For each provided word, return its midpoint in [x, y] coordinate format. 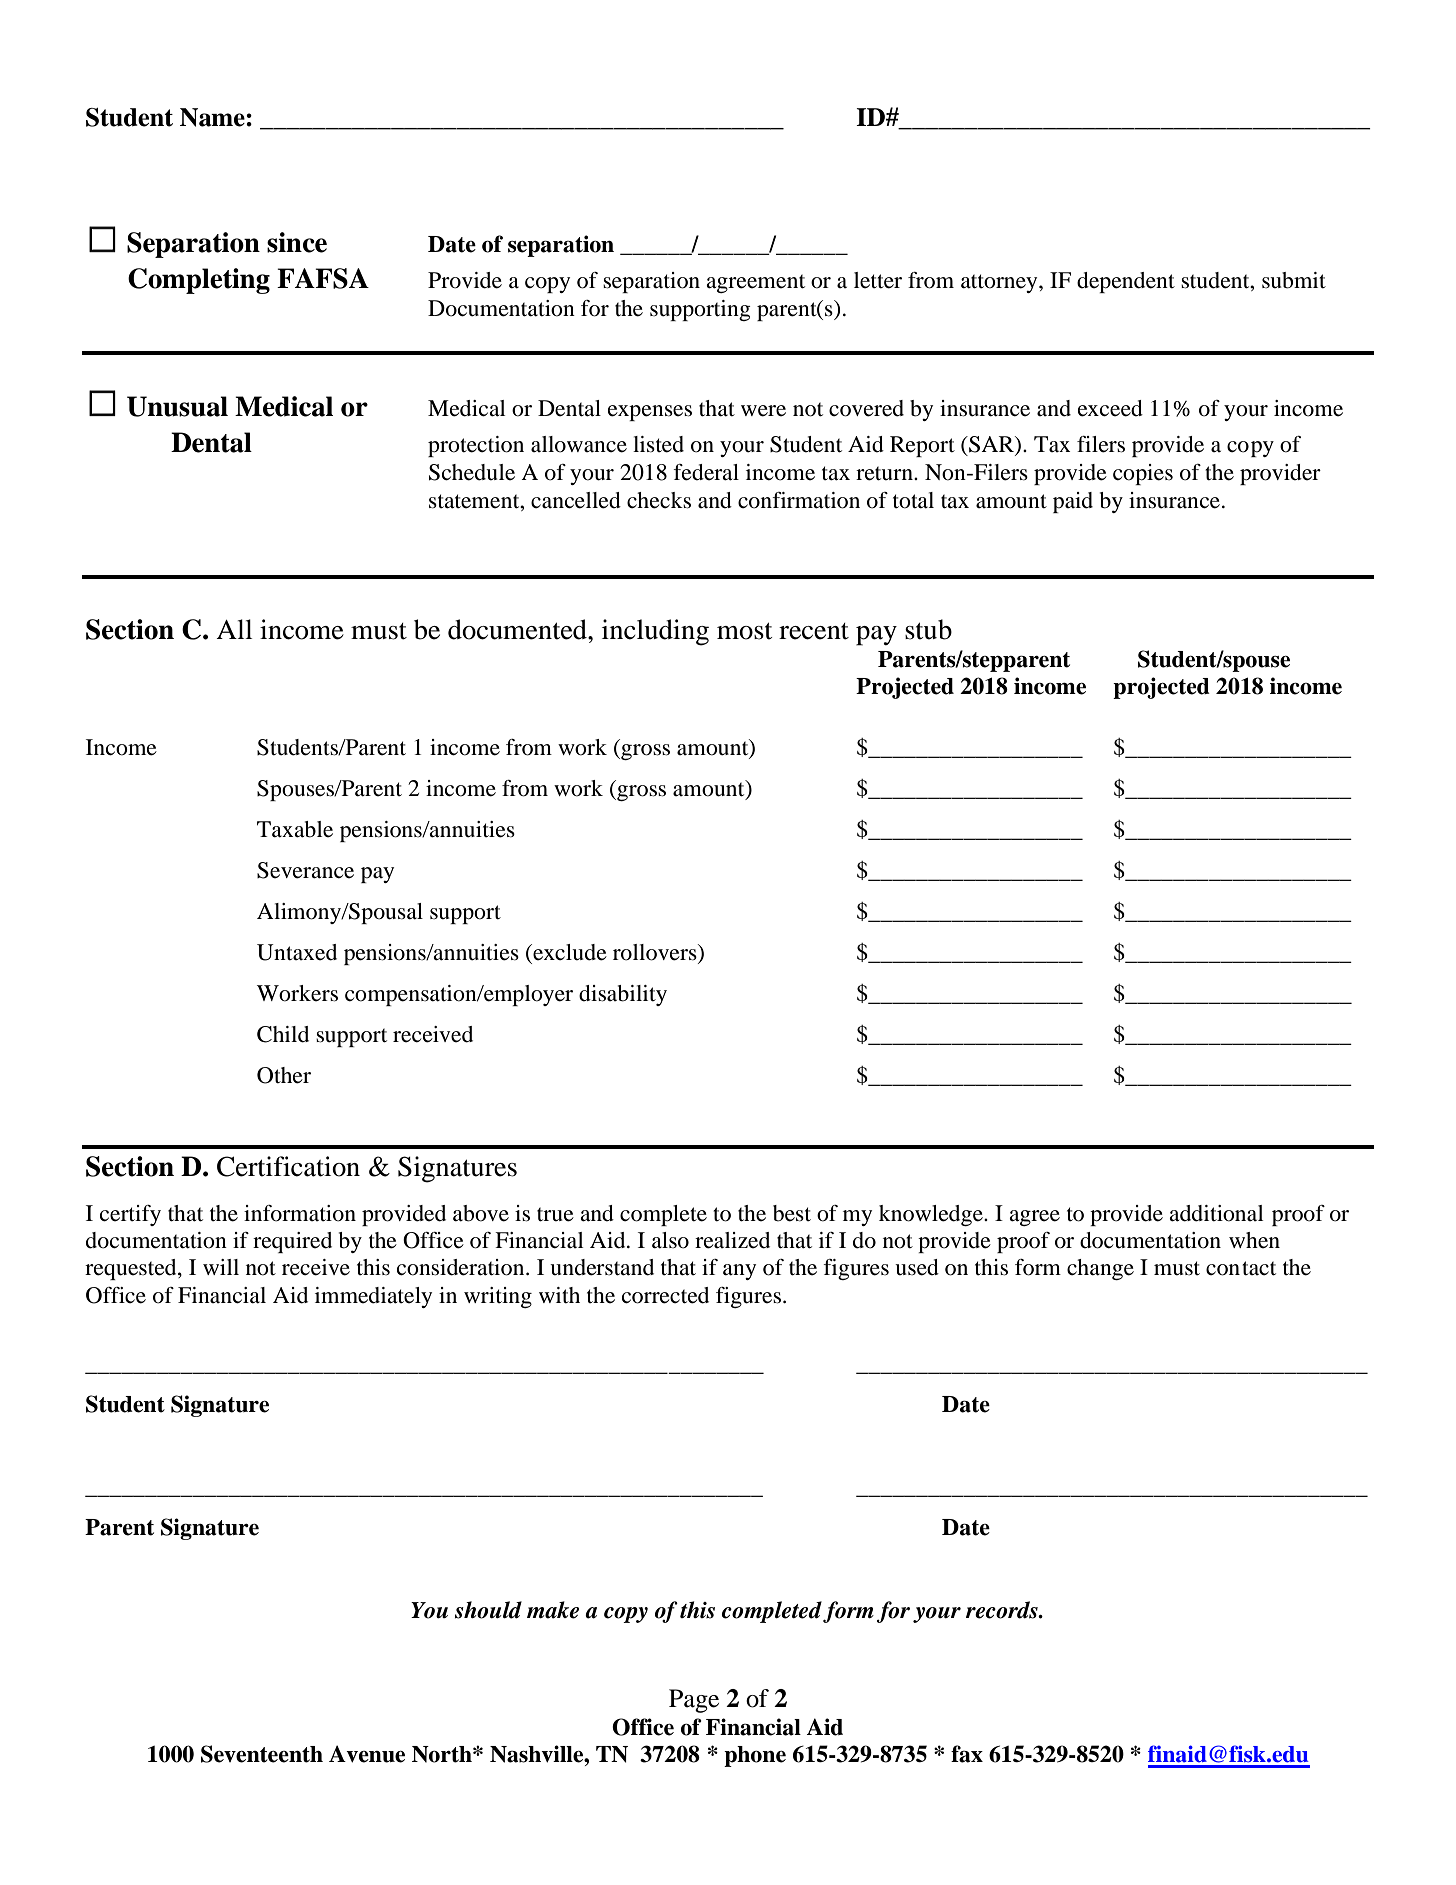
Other [284, 1075]
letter [878, 280]
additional [1216, 1213]
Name [213, 117]
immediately [373, 1297]
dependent [1126, 282]
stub [928, 629]
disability [623, 995]
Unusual [177, 406]
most [744, 631]
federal [706, 472]
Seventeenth [262, 1754]
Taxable [295, 829]
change [1100, 1269]
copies [1143, 474]
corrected [665, 1295]
